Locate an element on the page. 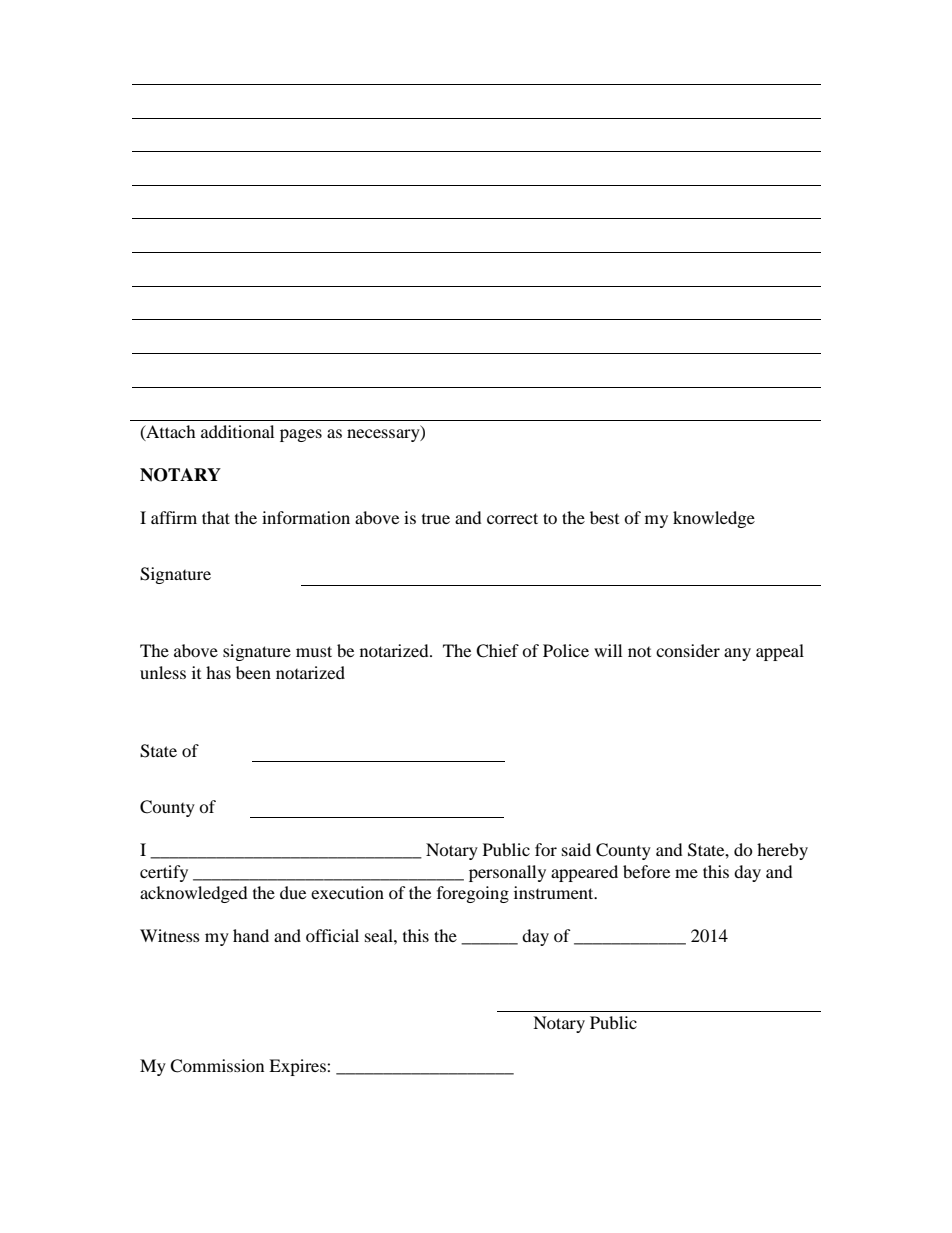 The image size is (952, 1233). additional is located at coordinates (237, 431).
